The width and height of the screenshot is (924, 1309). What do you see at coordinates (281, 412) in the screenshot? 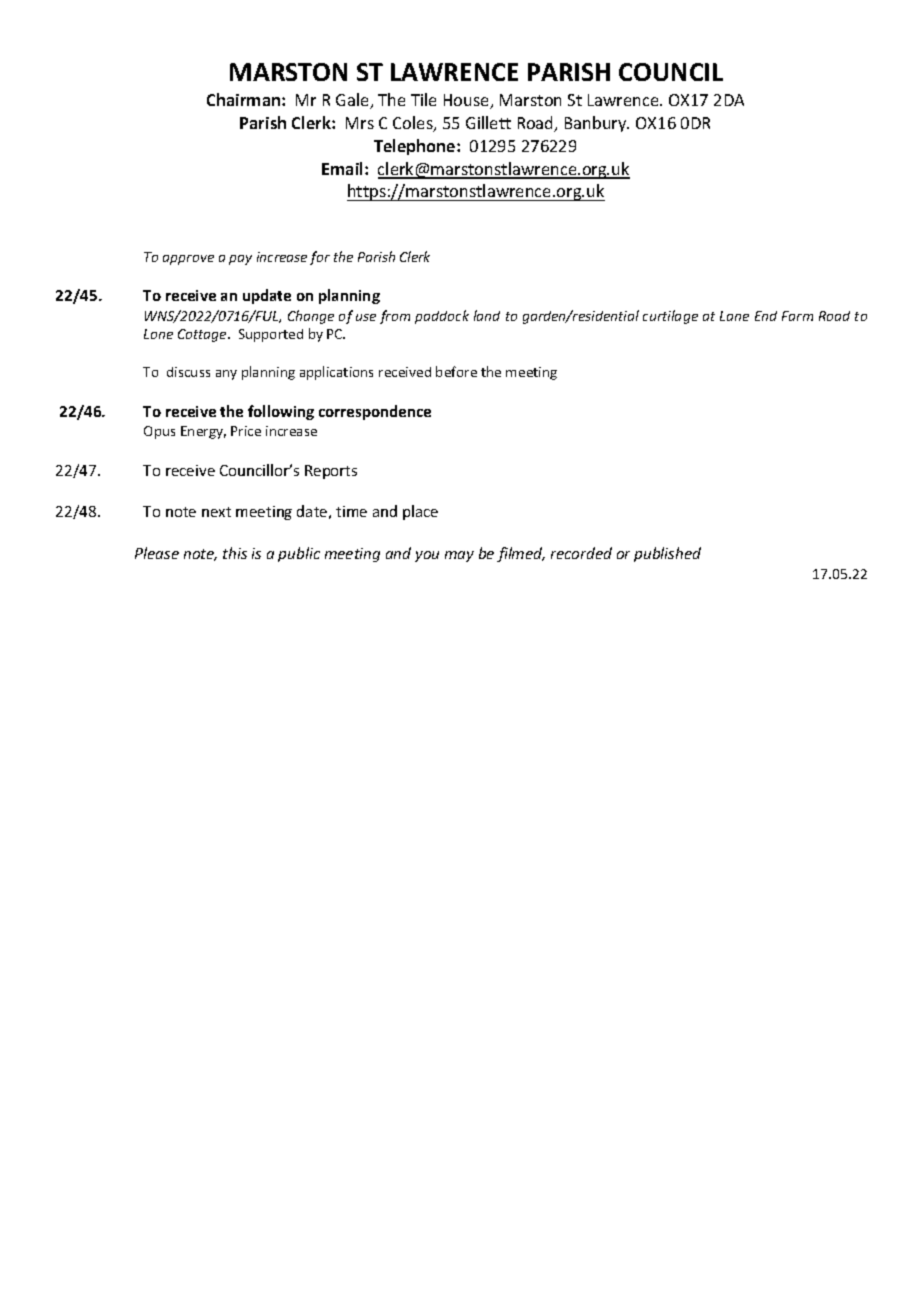
I see `following` at bounding box center [281, 412].
